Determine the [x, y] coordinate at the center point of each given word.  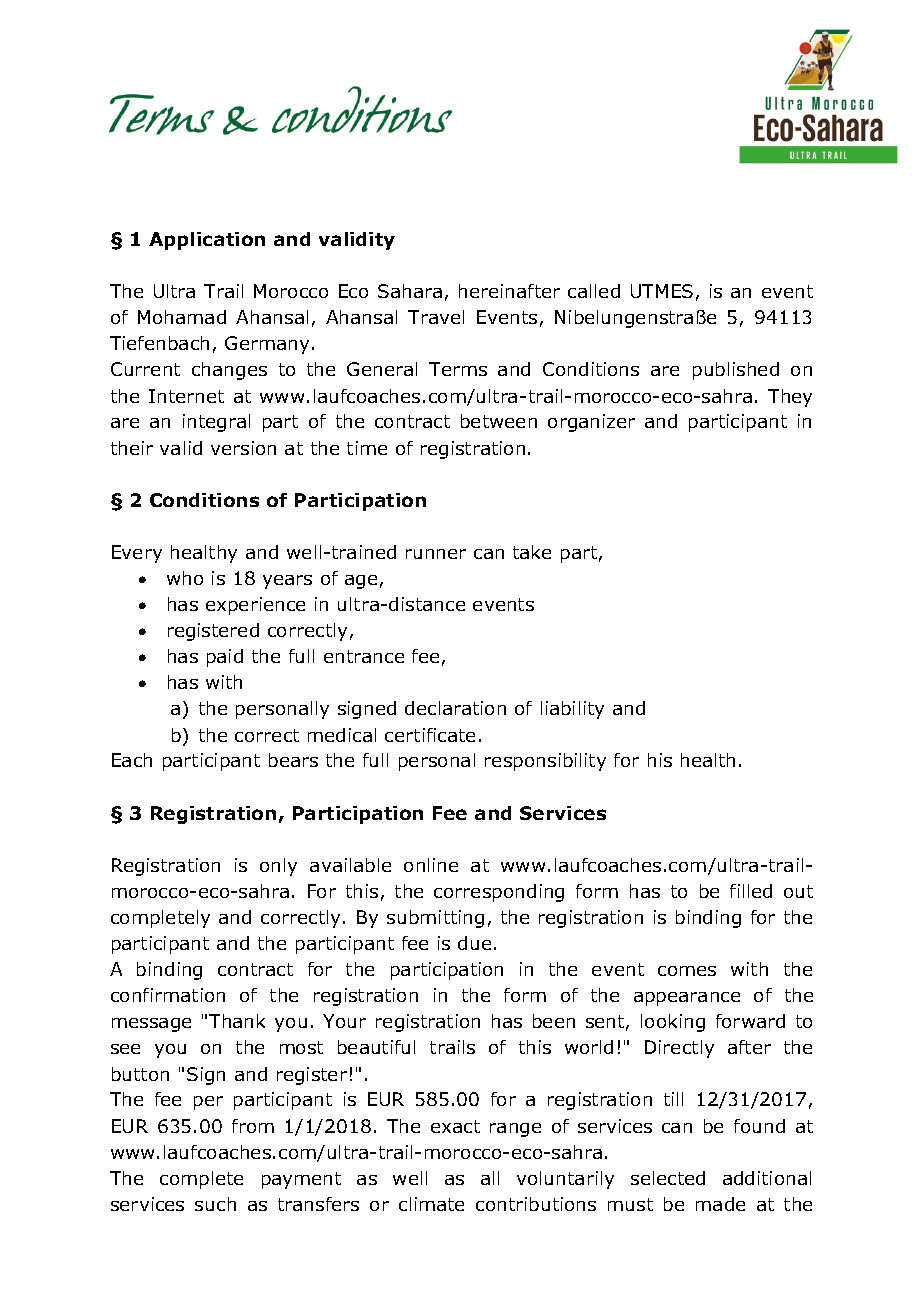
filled [751, 891]
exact [455, 1126]
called [594, 291]
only [278, 867]
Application [207, 241]
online [431, 865]
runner [436, 554]
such [215, 1204]
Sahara [410, 291]
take [532, 552]
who [185, 578]
